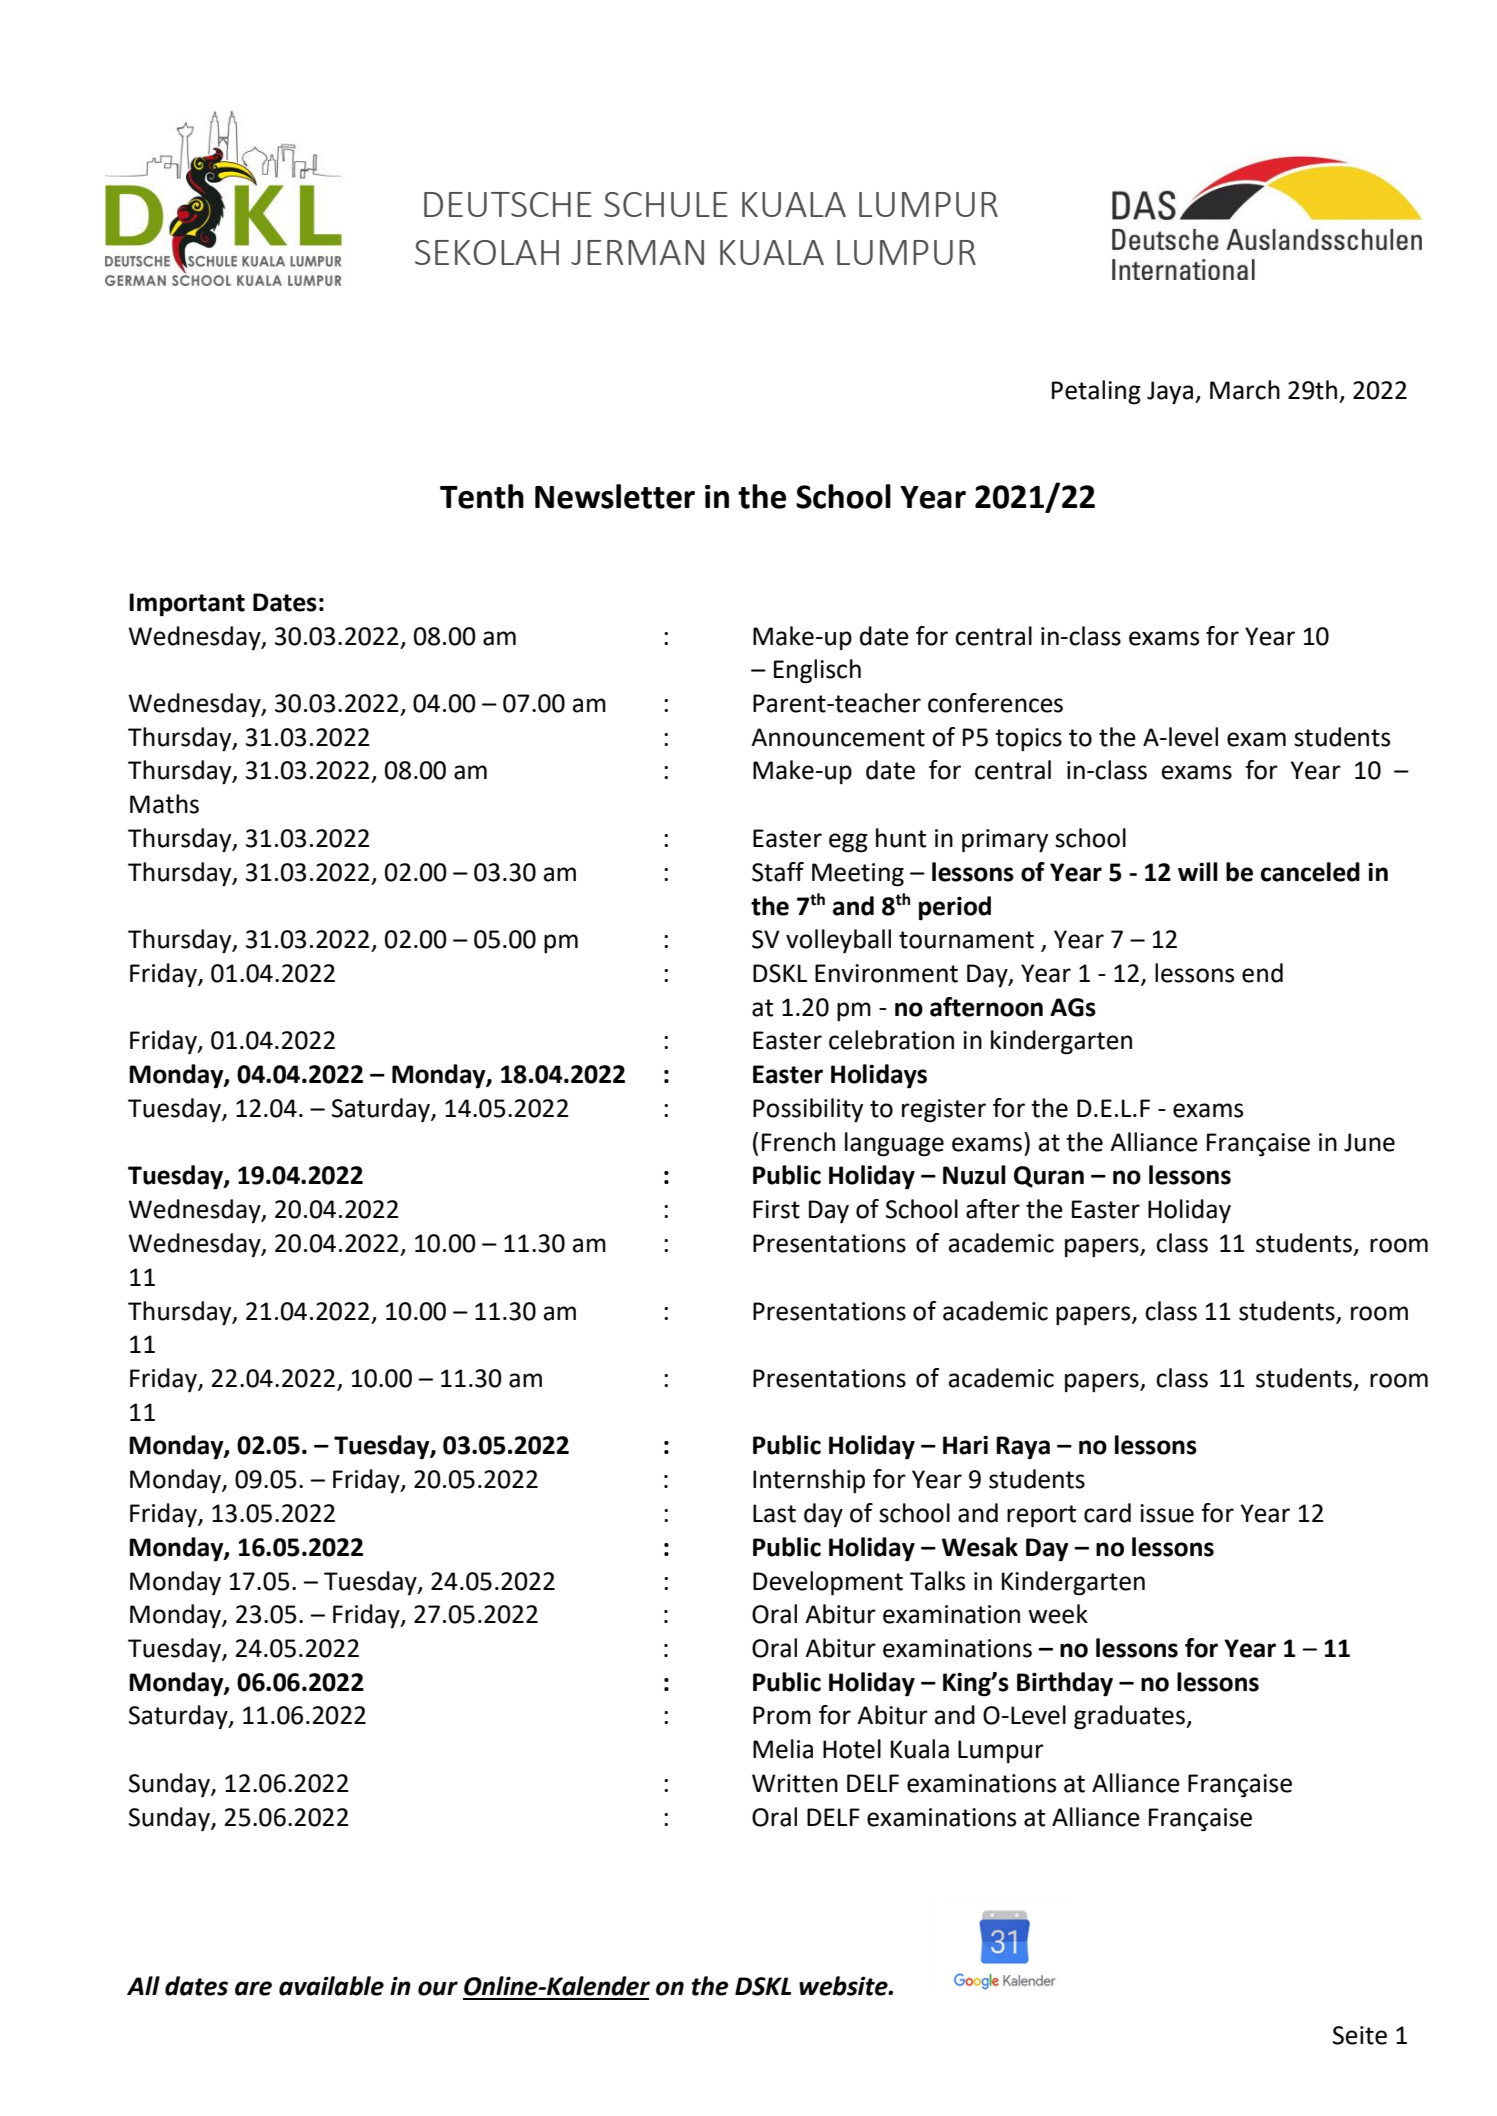 This screenshot has height=2116, width=1497. I want to click on Written, so click(795, 1783).
